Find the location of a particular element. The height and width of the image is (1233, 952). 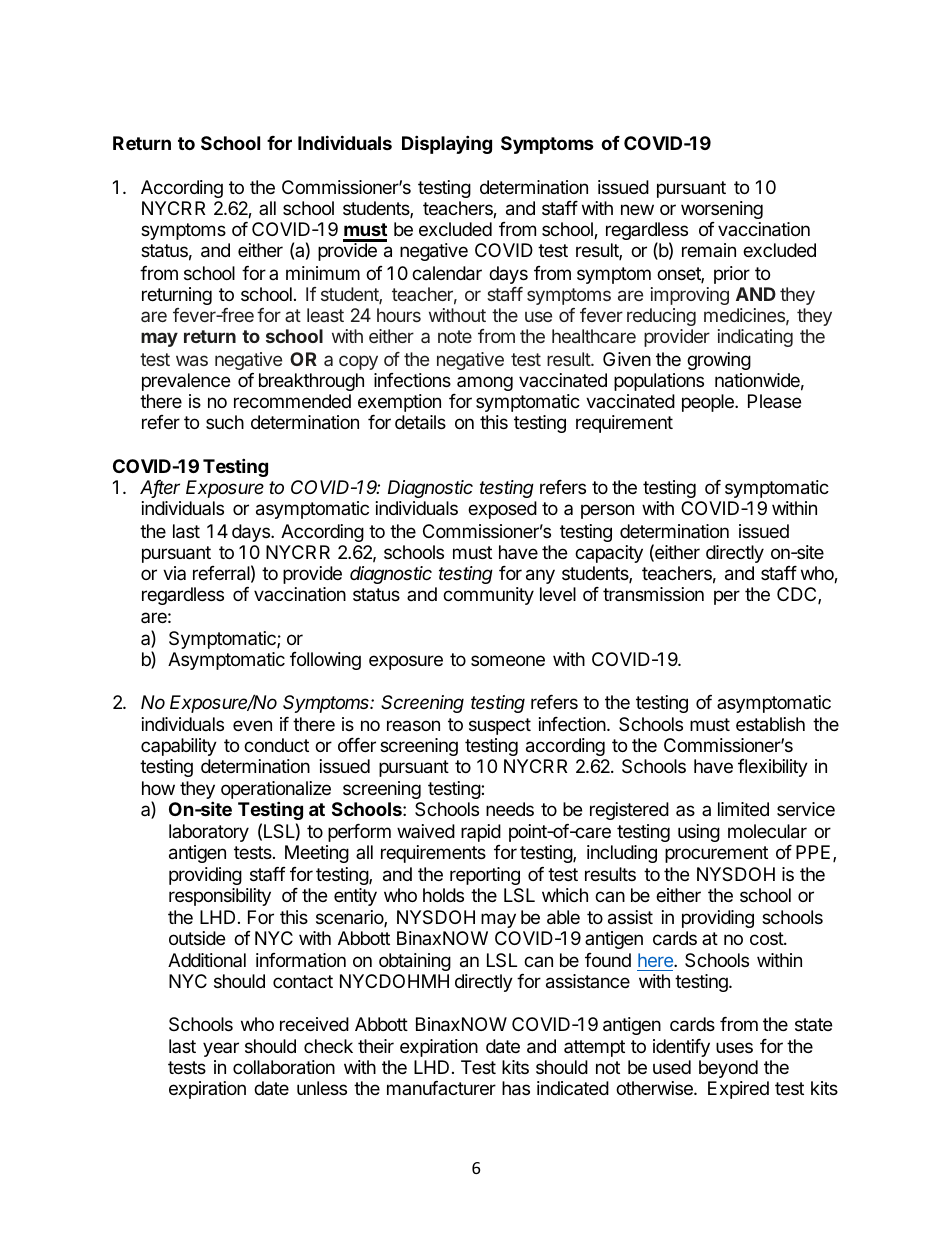

CDC is located at coordinates (798, 595).
